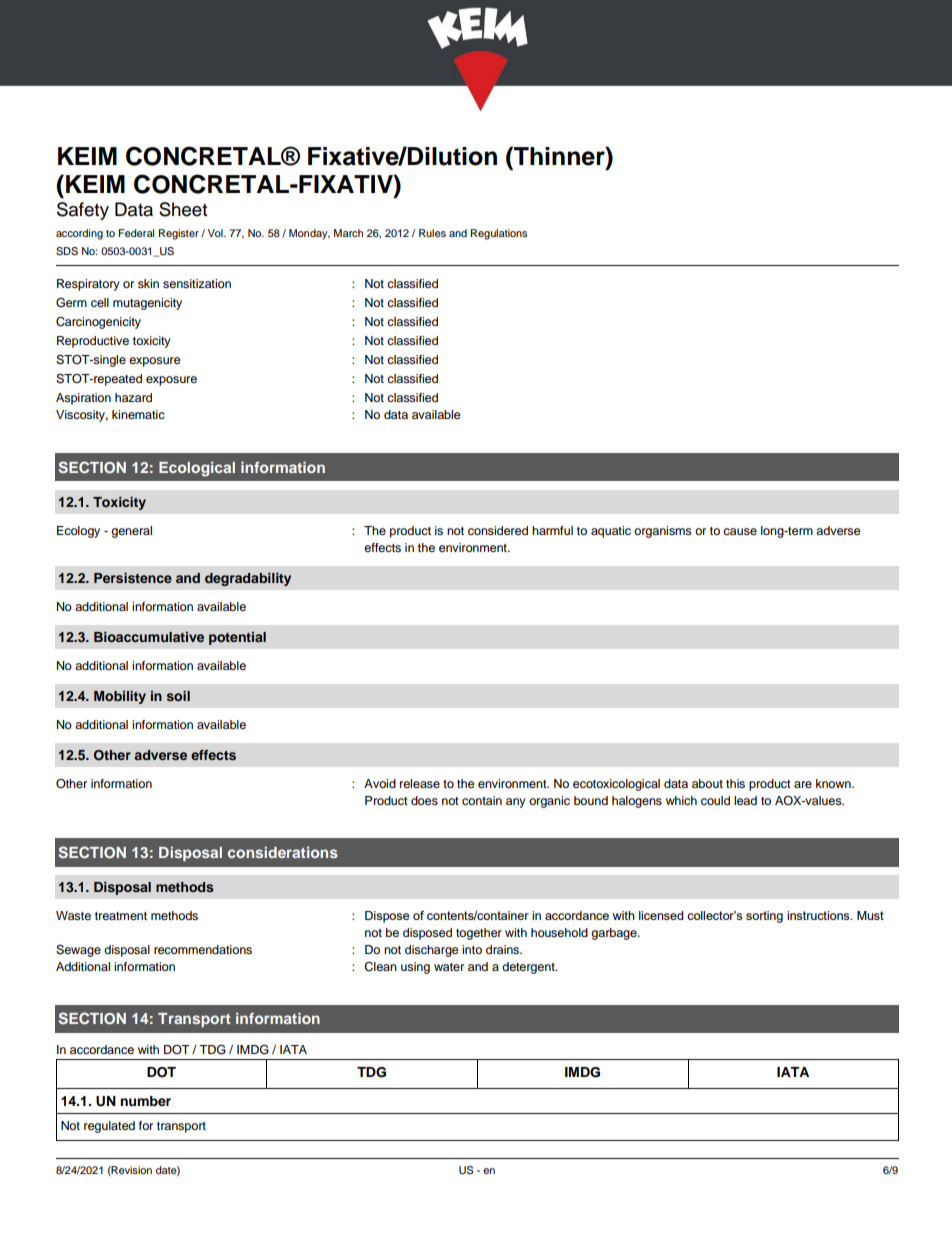  What do you see at coordinates (178, 696) in the document?
I see `soil` at bounding box center [178, 696].
